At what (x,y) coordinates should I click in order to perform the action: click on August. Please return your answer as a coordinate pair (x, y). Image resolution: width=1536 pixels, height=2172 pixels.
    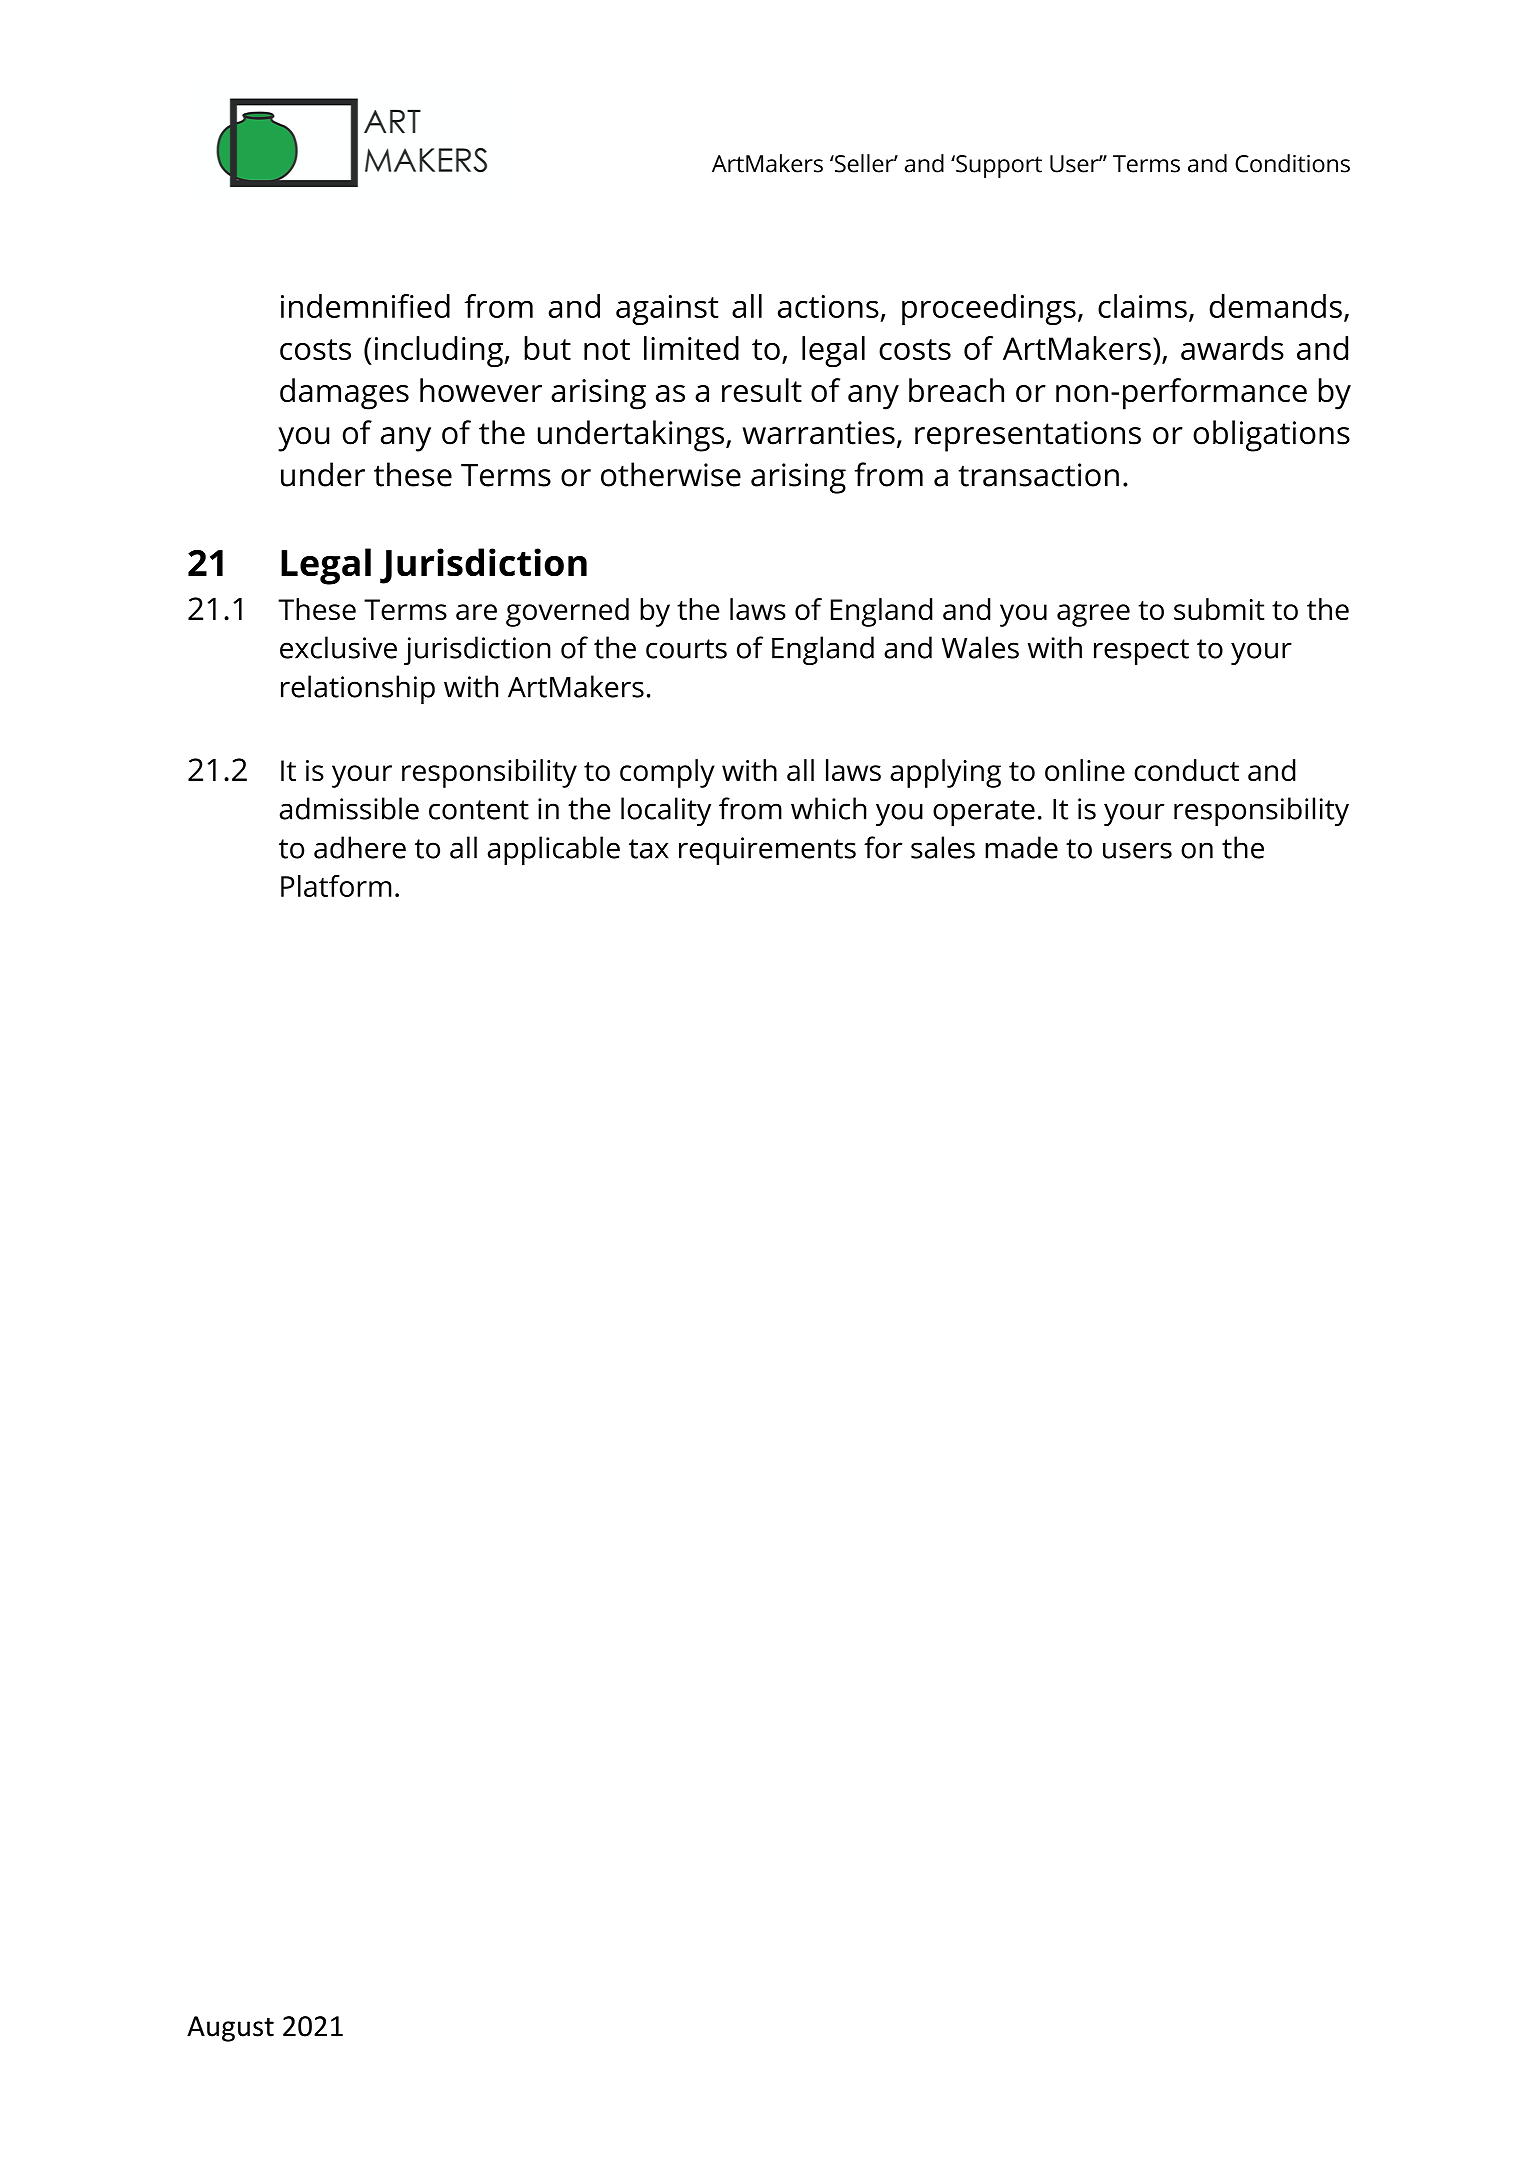
    Looking at the image, I should click on (230, 2029).
